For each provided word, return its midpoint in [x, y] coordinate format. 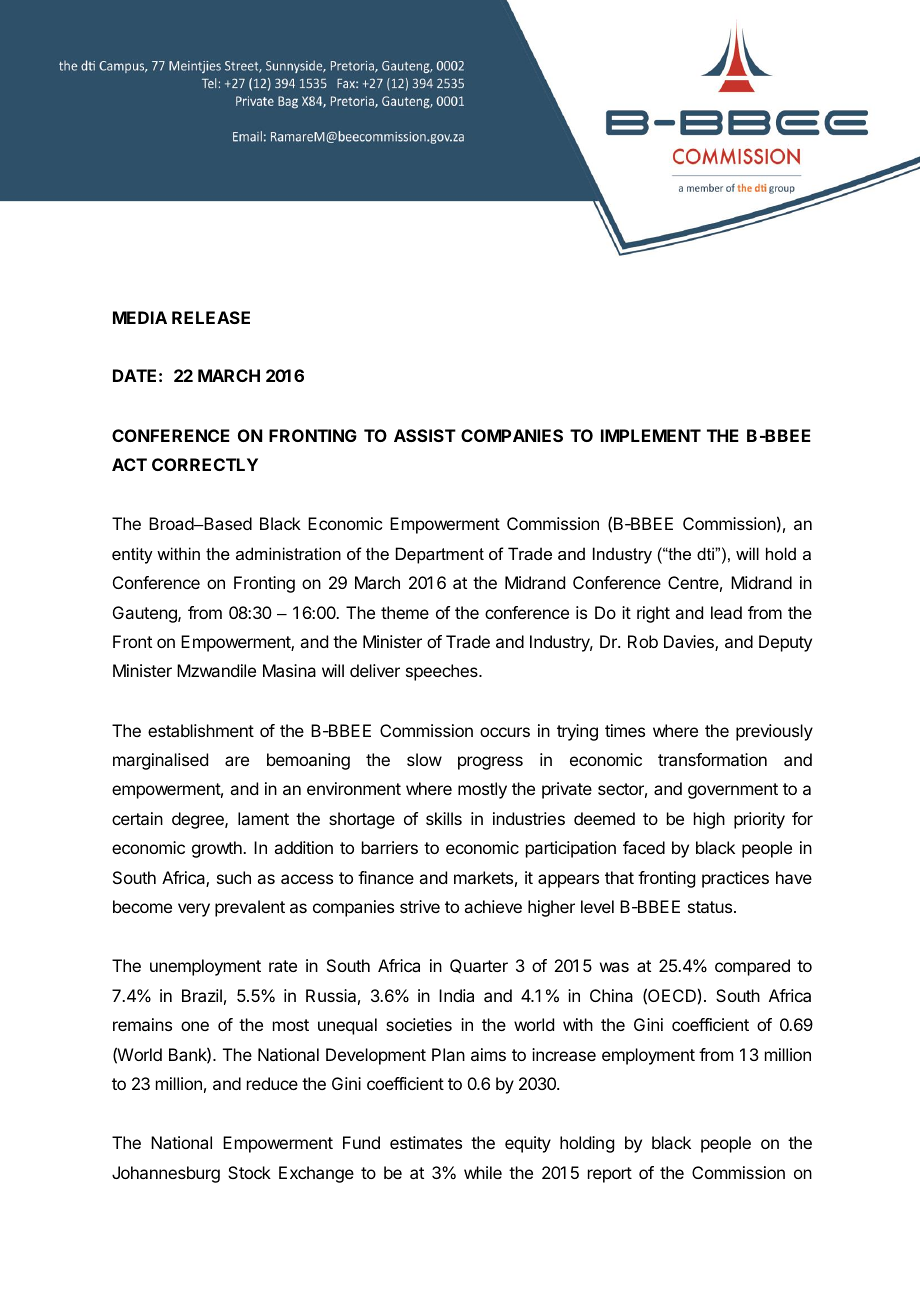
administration [288, 553]
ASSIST [425, 435]
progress [490, 763]
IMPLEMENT [651, 435]
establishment [201, 730]
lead [726, 612]
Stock [249, 1172]
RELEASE [211, 317]
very [194, 910]
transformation [712, 759]
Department [440, 555]
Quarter [479, 966]
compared [752, 967]
